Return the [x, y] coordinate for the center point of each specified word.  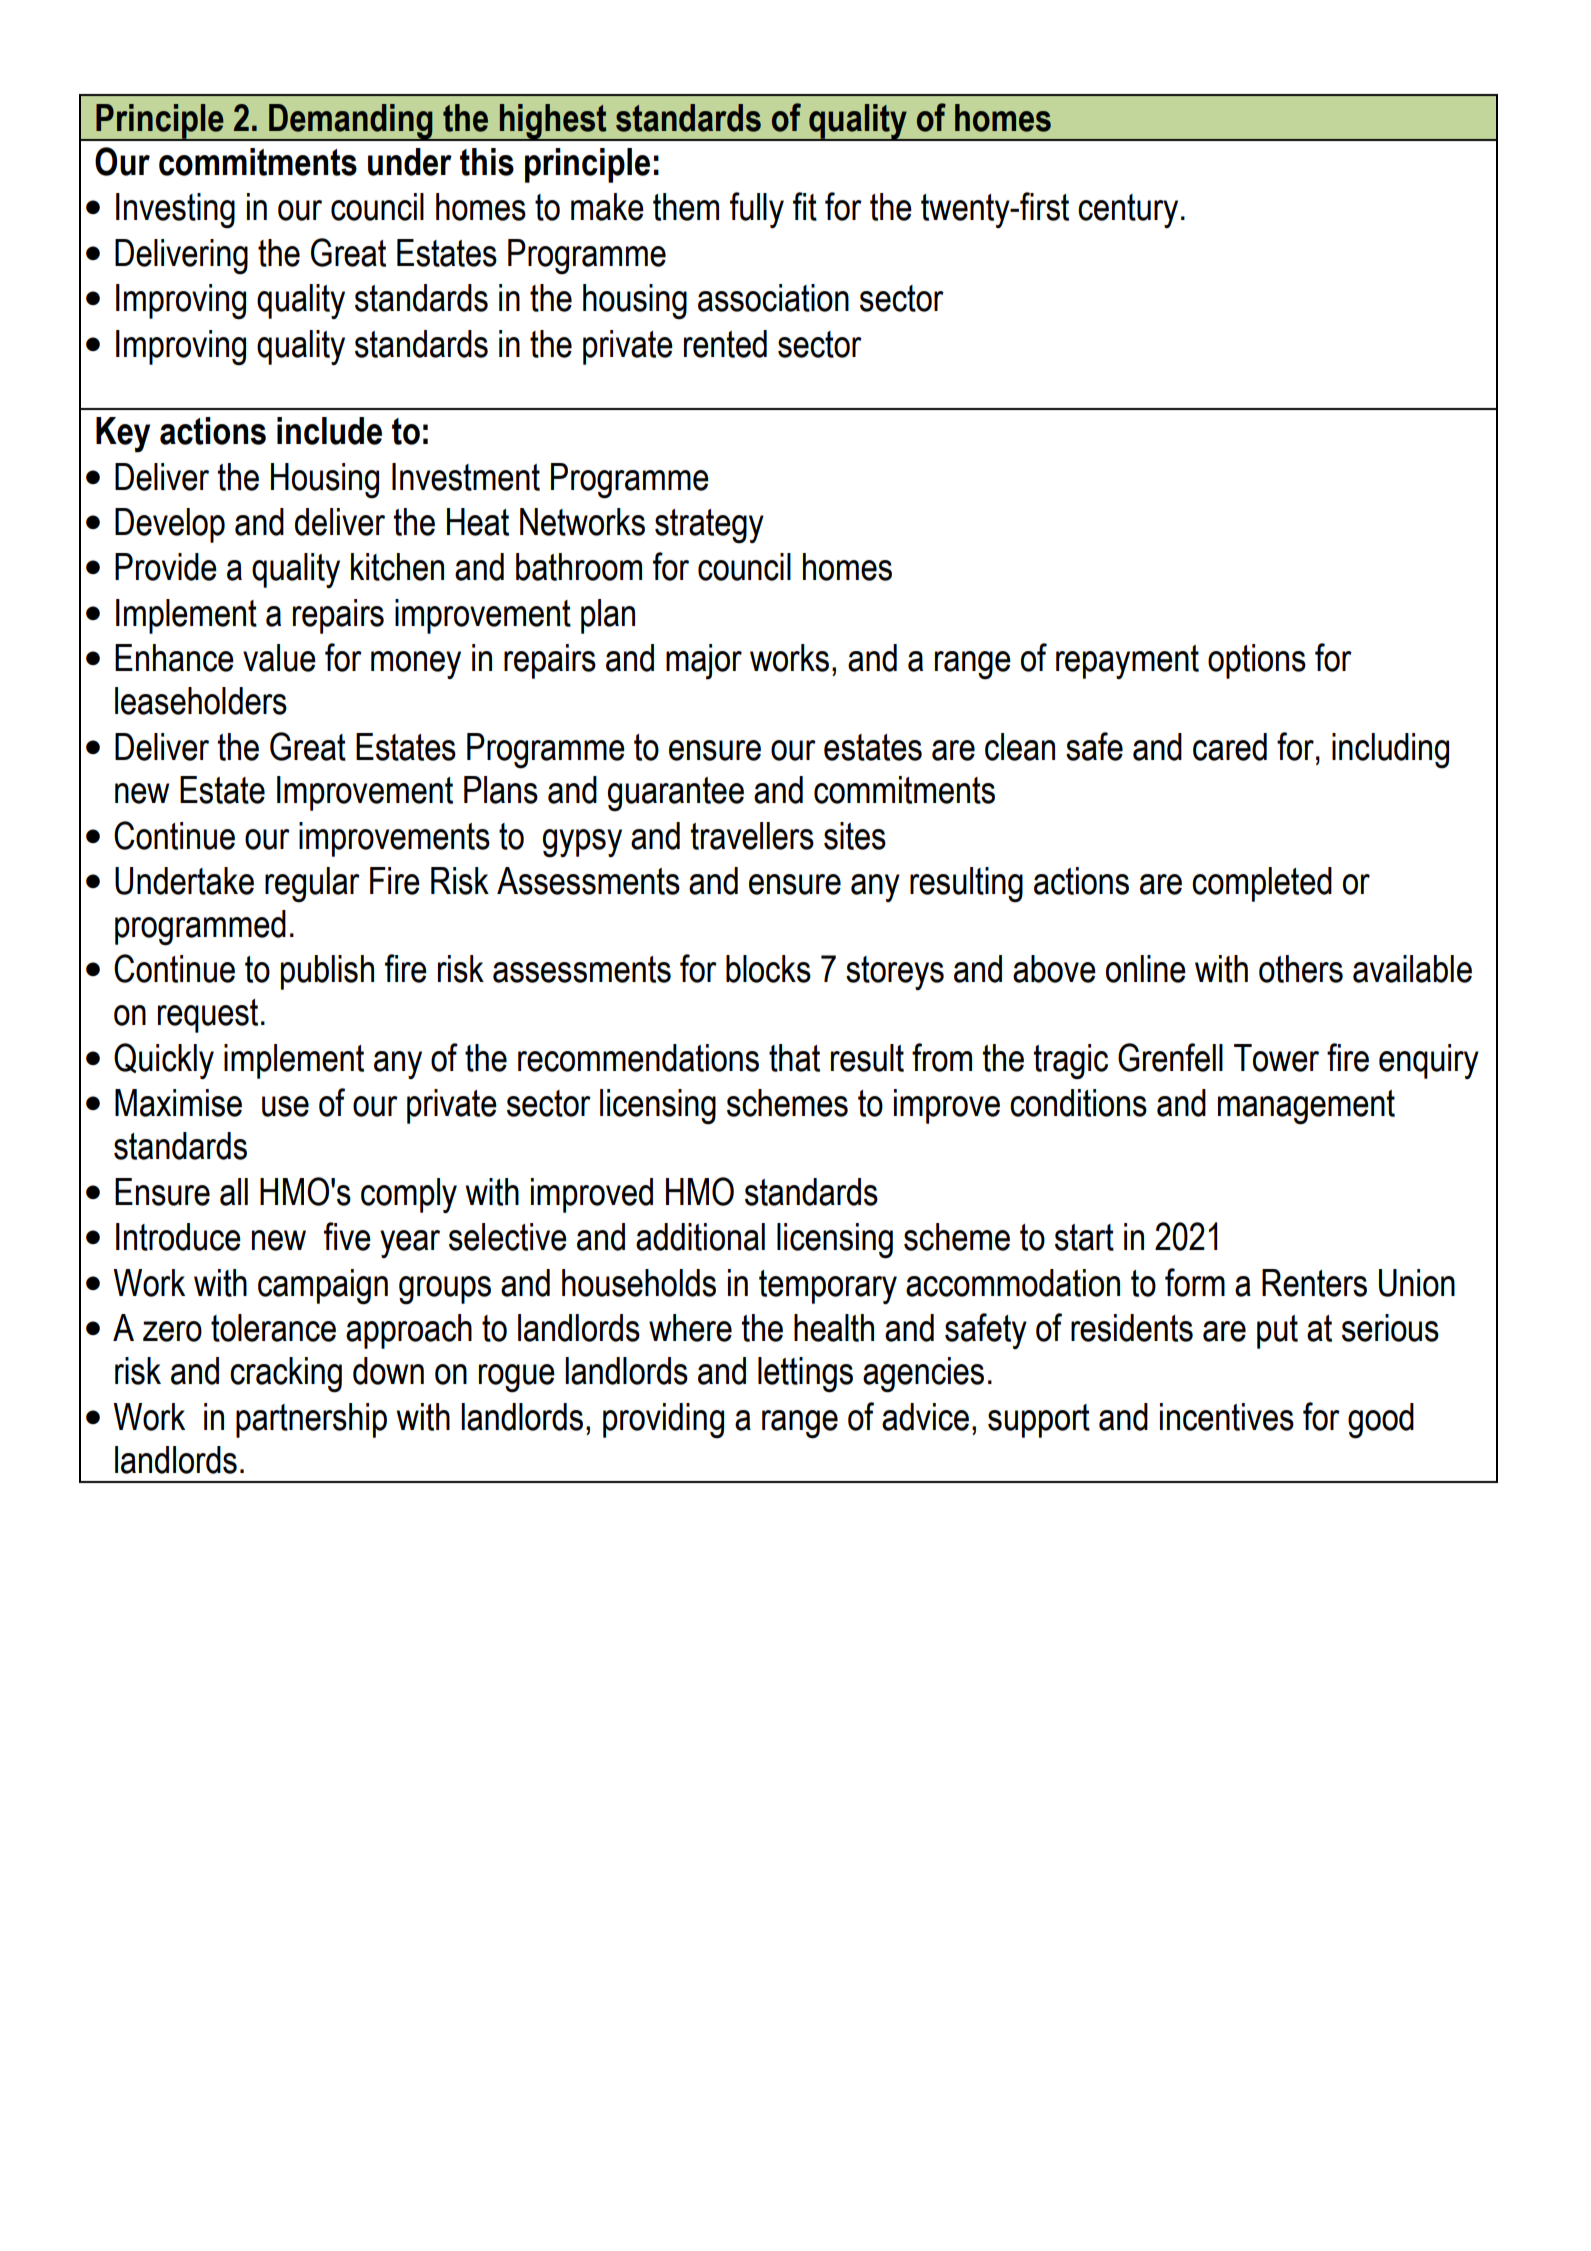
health [834, 1328]
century [1128, 211]
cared [1230, 747]
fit [805, 206]
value [279, 658]
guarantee [676, 794]
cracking [286, 1375]
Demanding [351, 122]
